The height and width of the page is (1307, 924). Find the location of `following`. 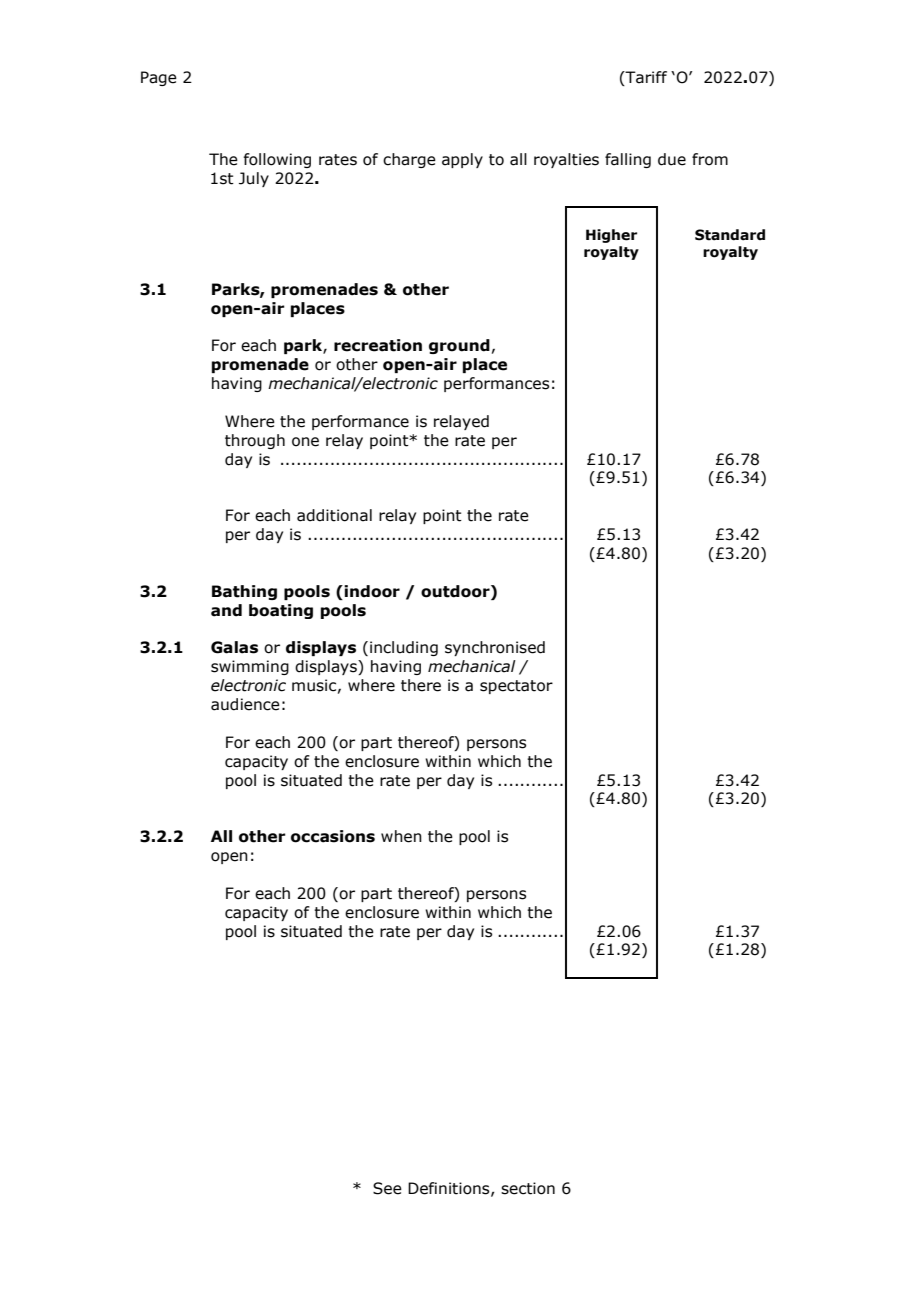

following is located at coordinates (277, 160).
